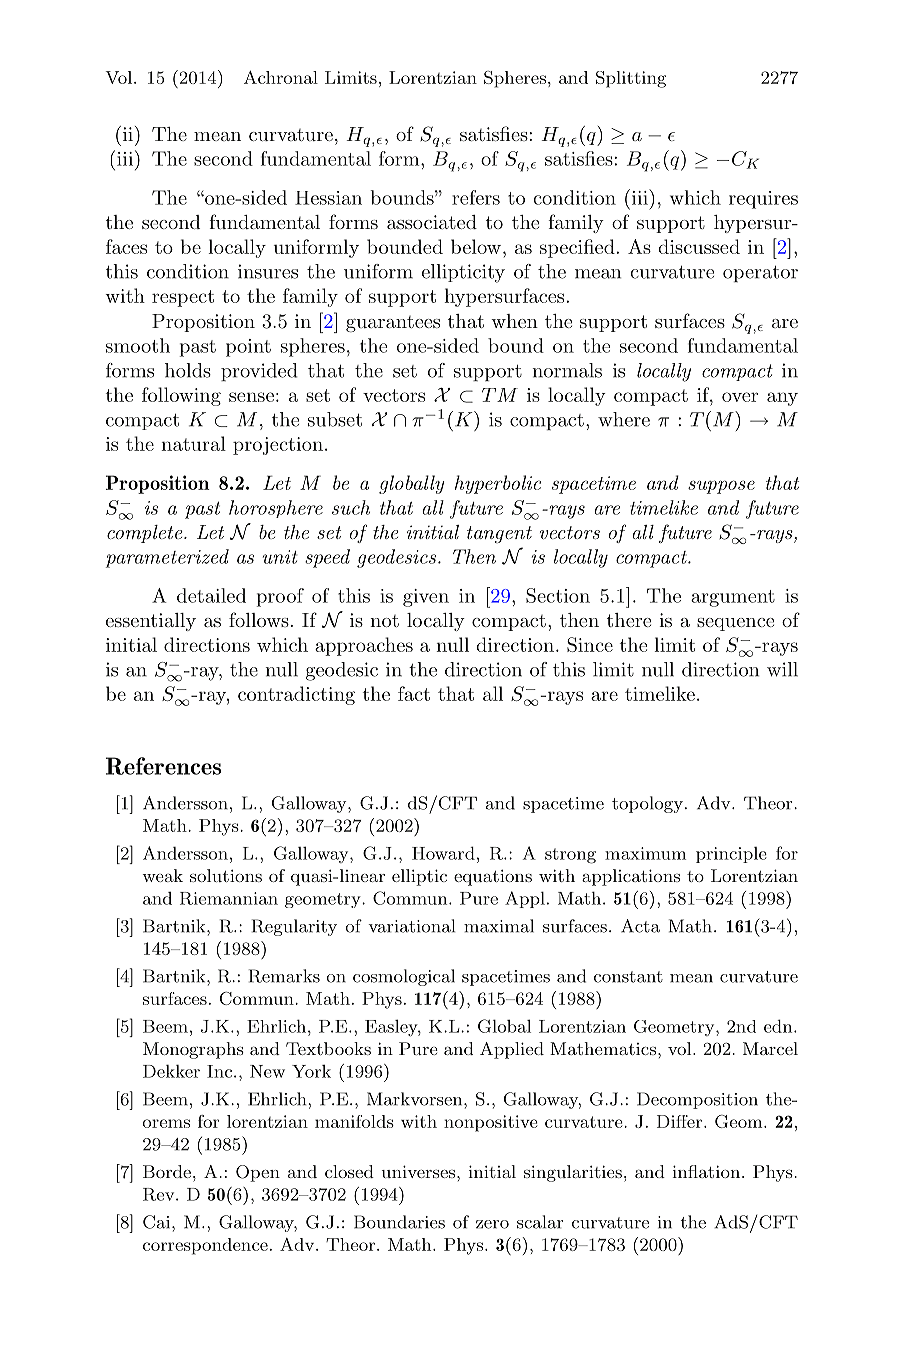 Image resolution: width=903 pixels, height=1369 pixels. Describe the element at coordinates (229, 898) in the screenshot. I see `Riemannian` at that location.
